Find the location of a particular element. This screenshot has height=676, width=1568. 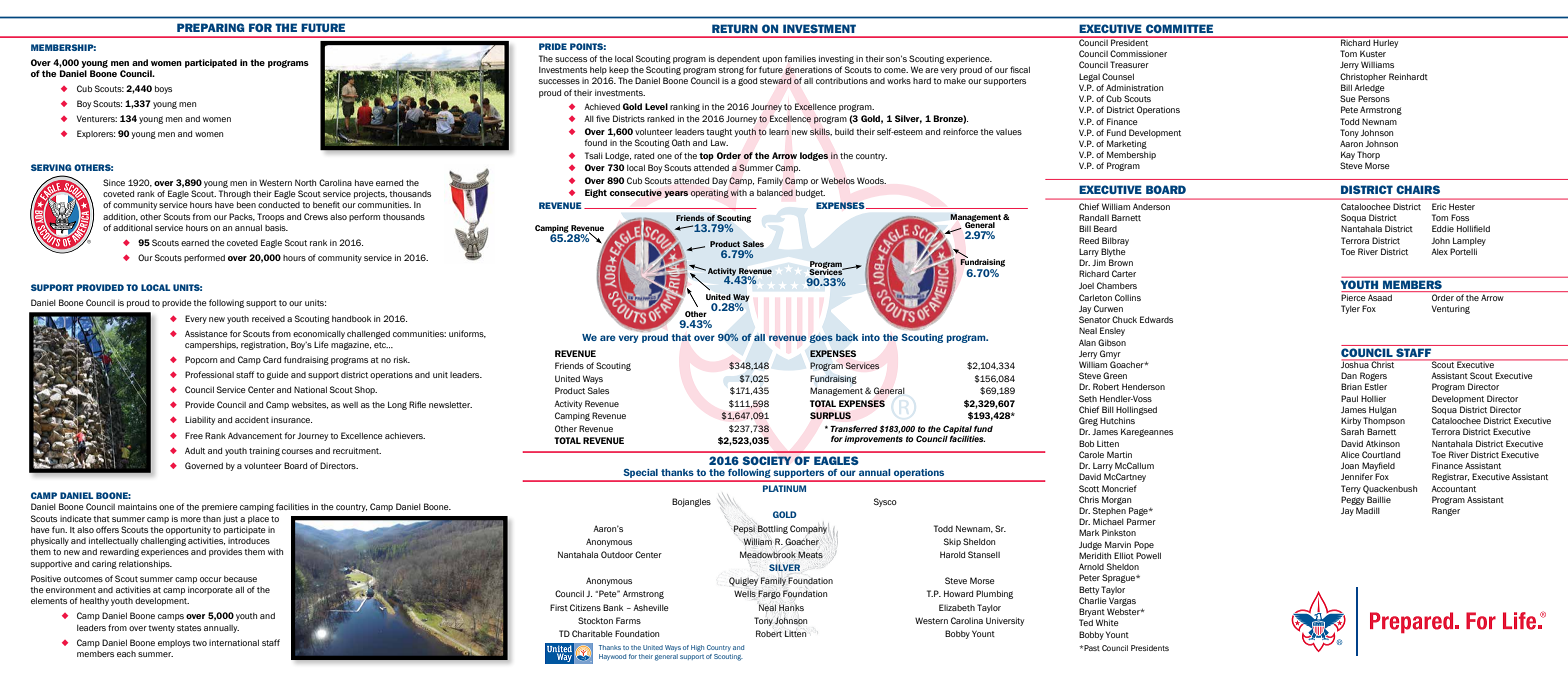

dependent is located at coordinates (738, 60).
